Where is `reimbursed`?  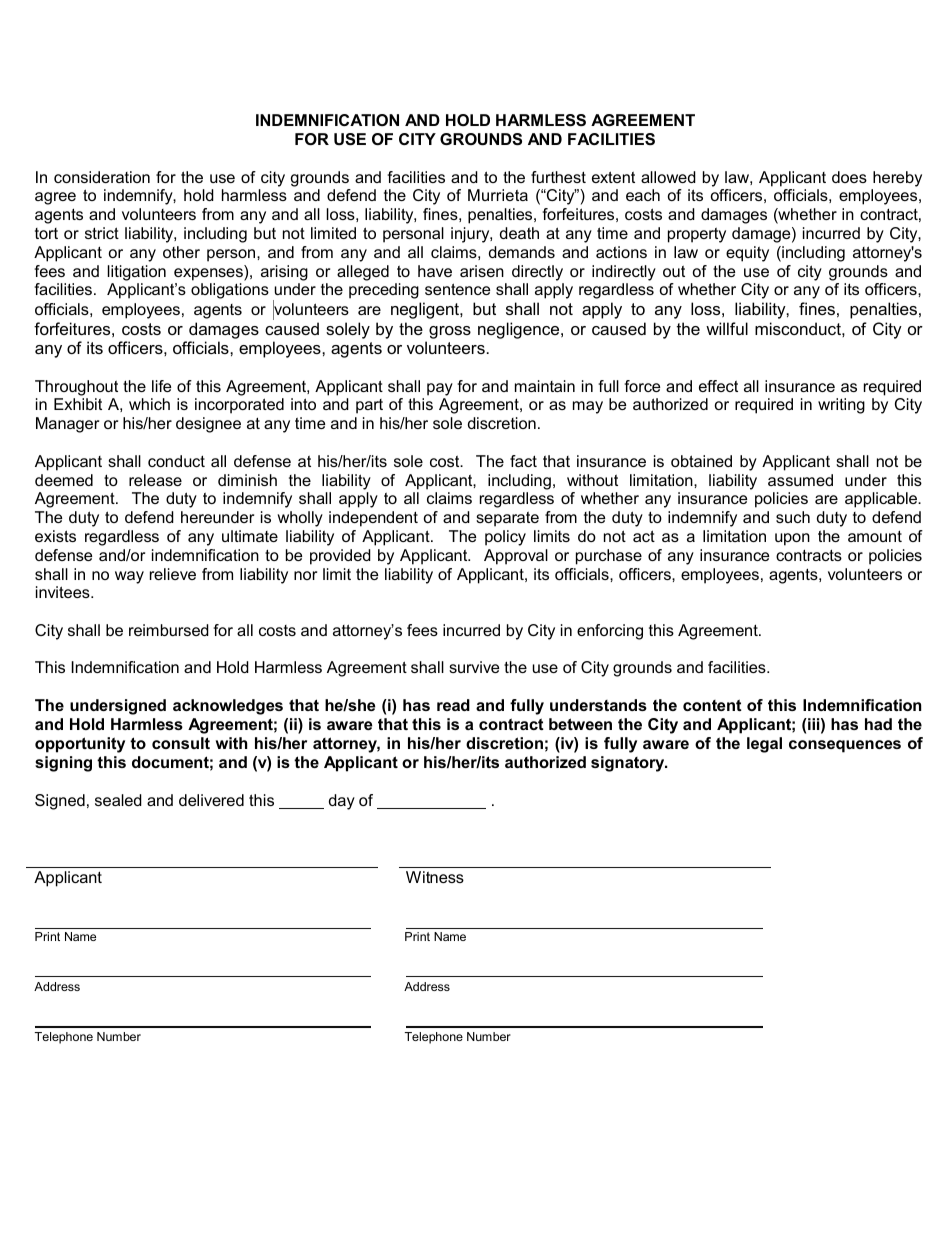
reimbursed is located at coordinates (169, 630).
